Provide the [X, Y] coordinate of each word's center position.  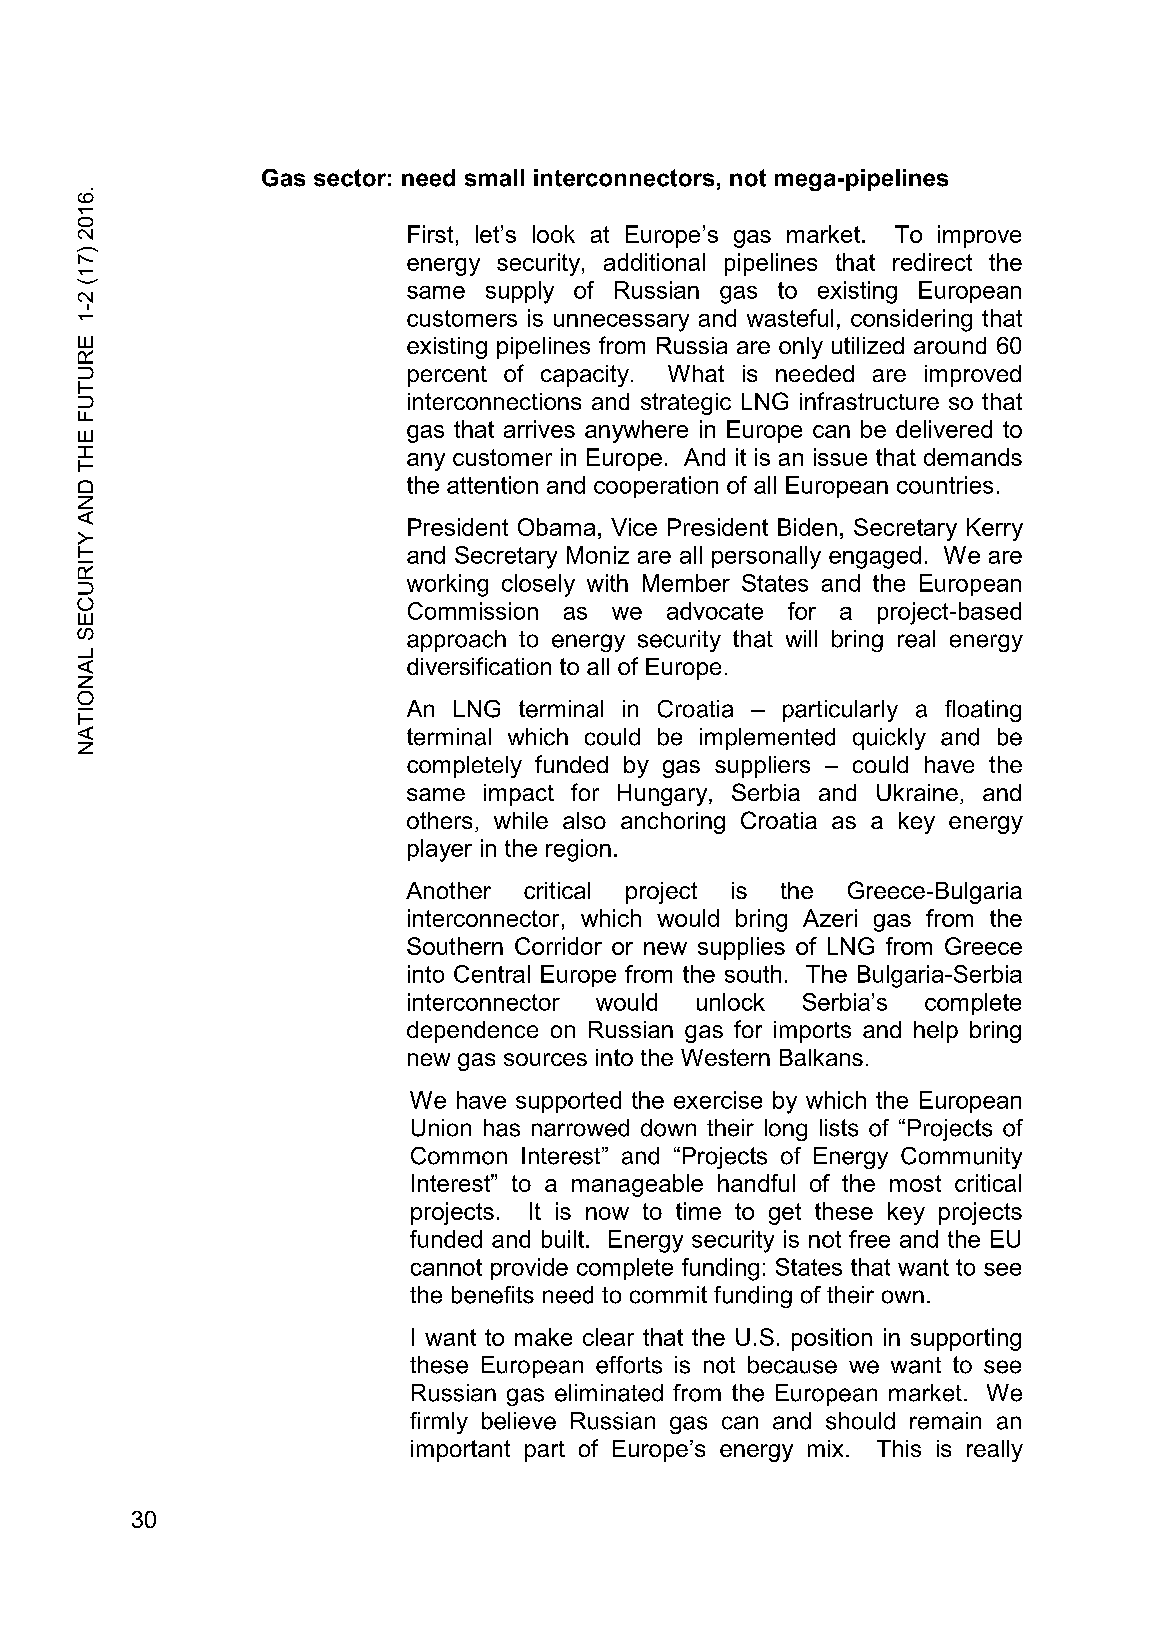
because [792, 1365]
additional [654, 262]
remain [945, 1421]
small [494, 178]
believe [519, 1421]
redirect [932, 262]
